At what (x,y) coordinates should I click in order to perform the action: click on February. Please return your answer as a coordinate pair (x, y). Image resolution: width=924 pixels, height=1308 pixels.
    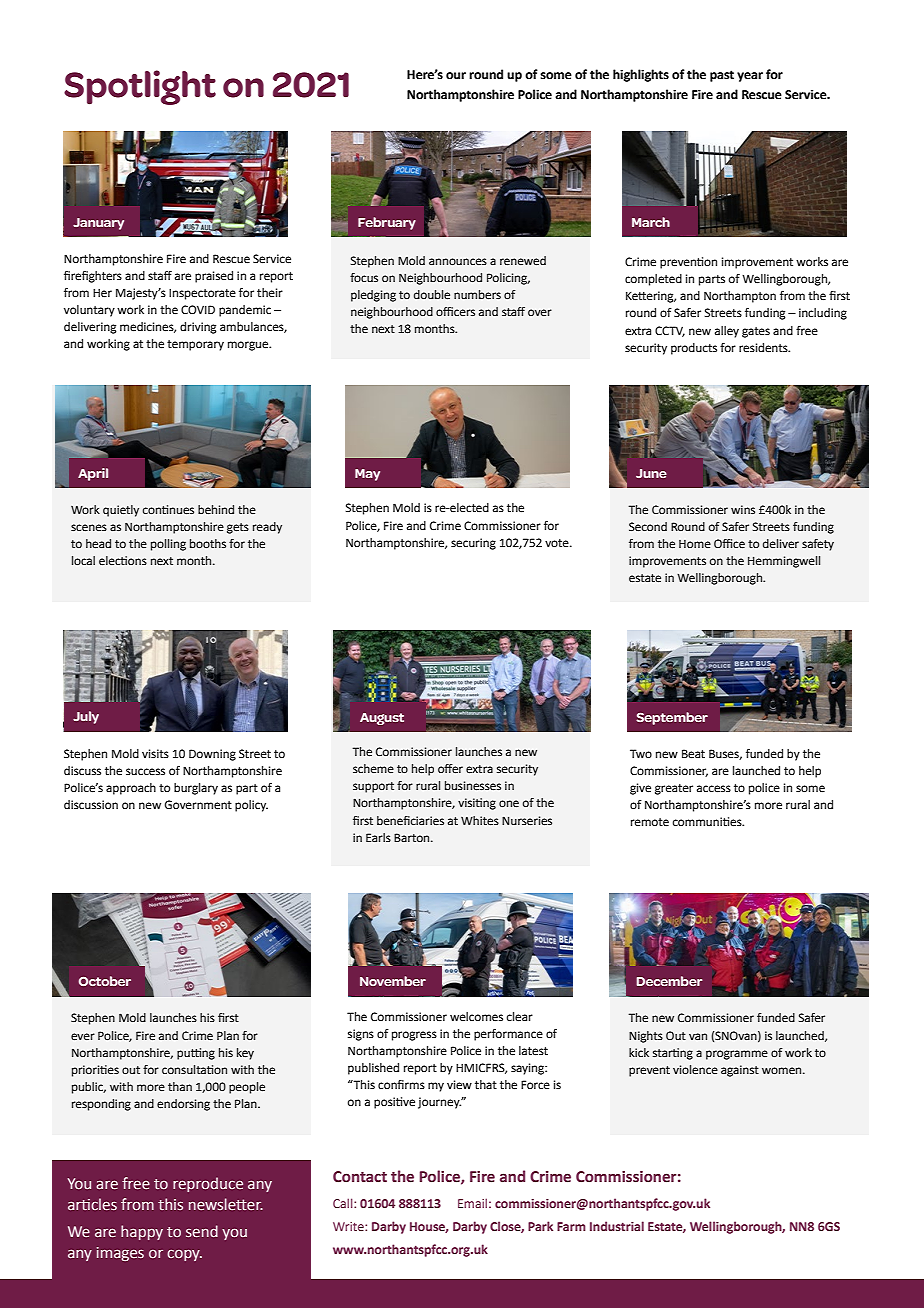
    Looking at the image, I should click on (387, 223).
